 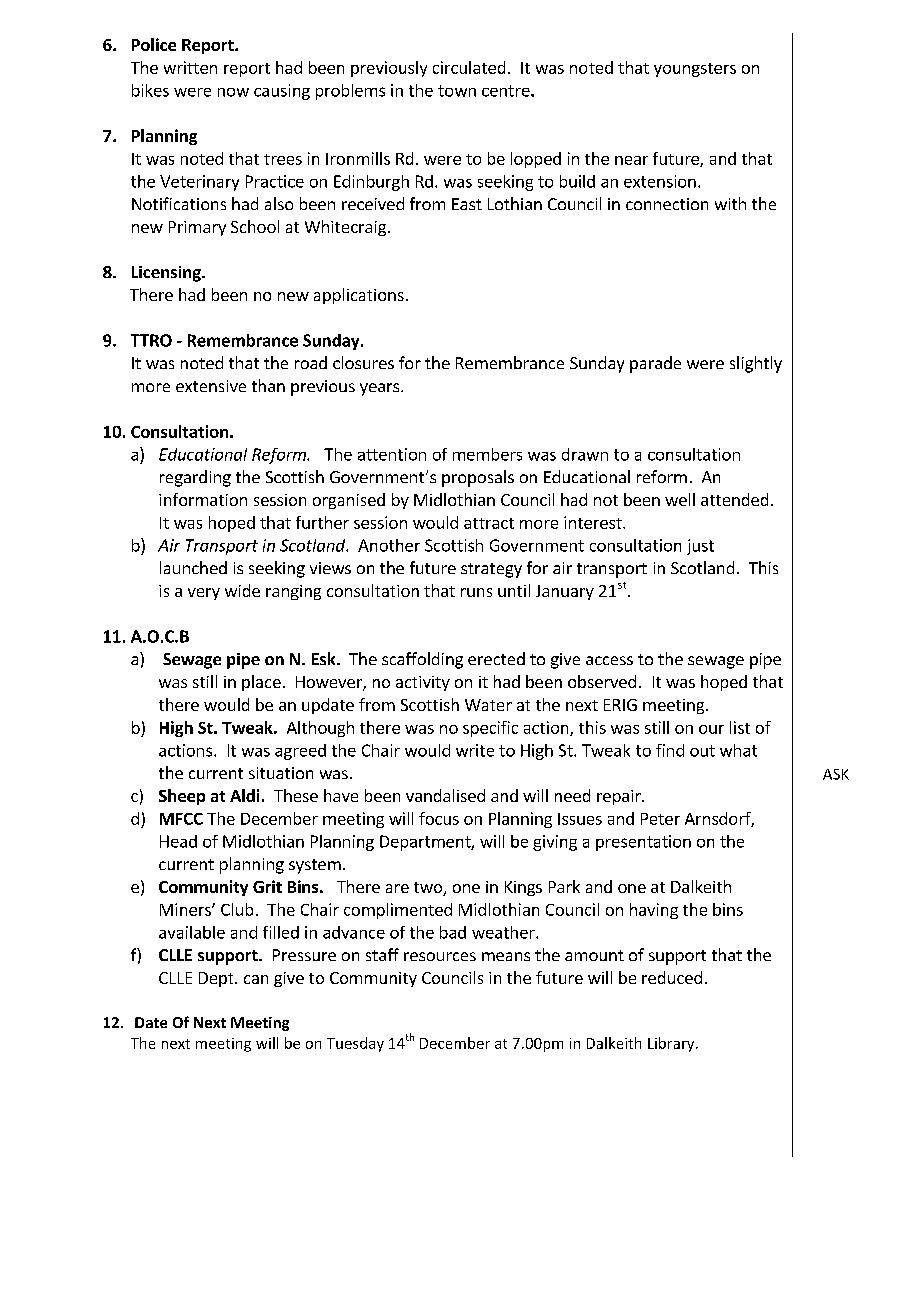 What do you see at coordinates (695, 70) in the page?
I see `youngsters` at bounding box center [695, 70].
